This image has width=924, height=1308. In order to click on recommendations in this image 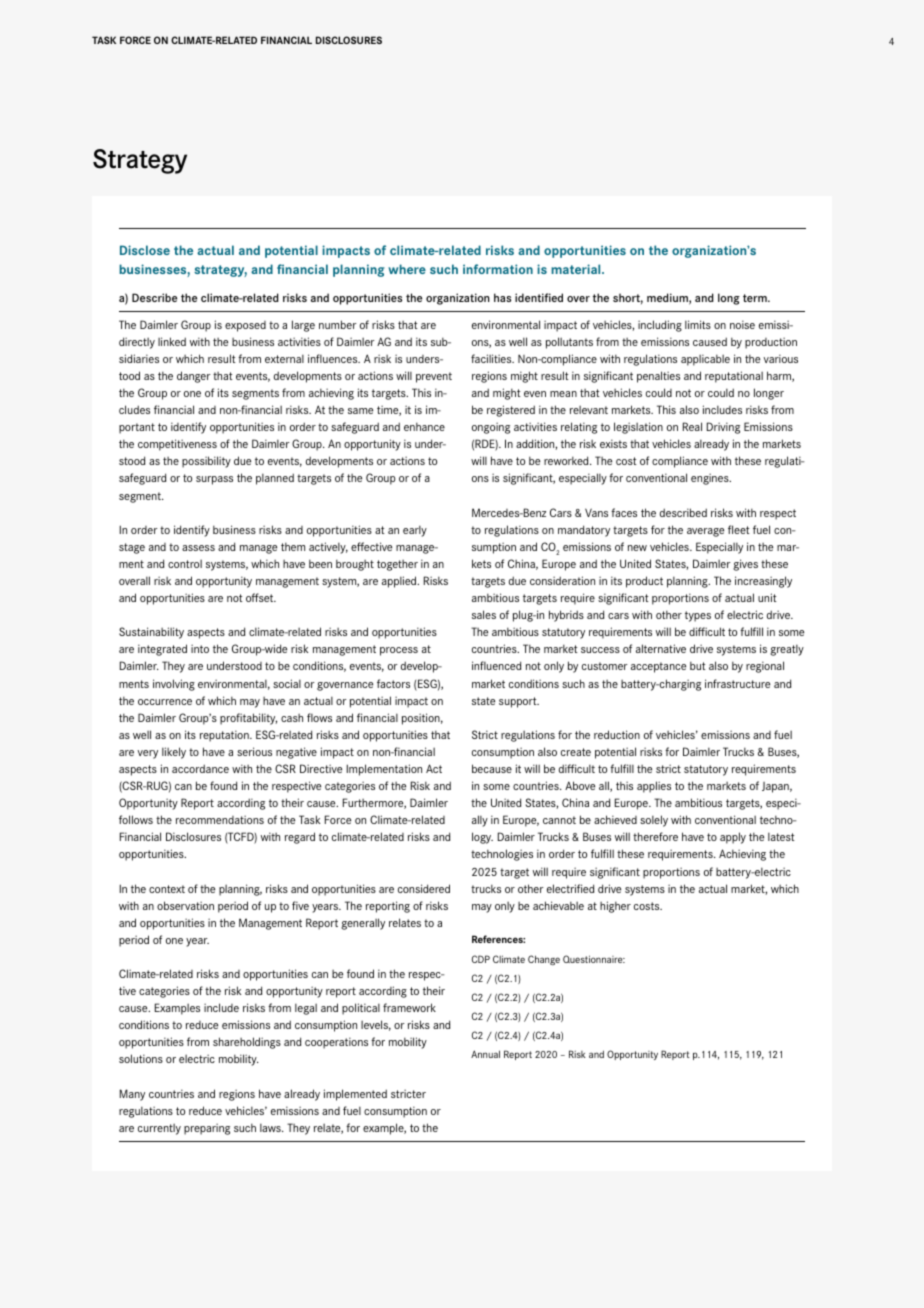, I will do `click(220, 819)`.
